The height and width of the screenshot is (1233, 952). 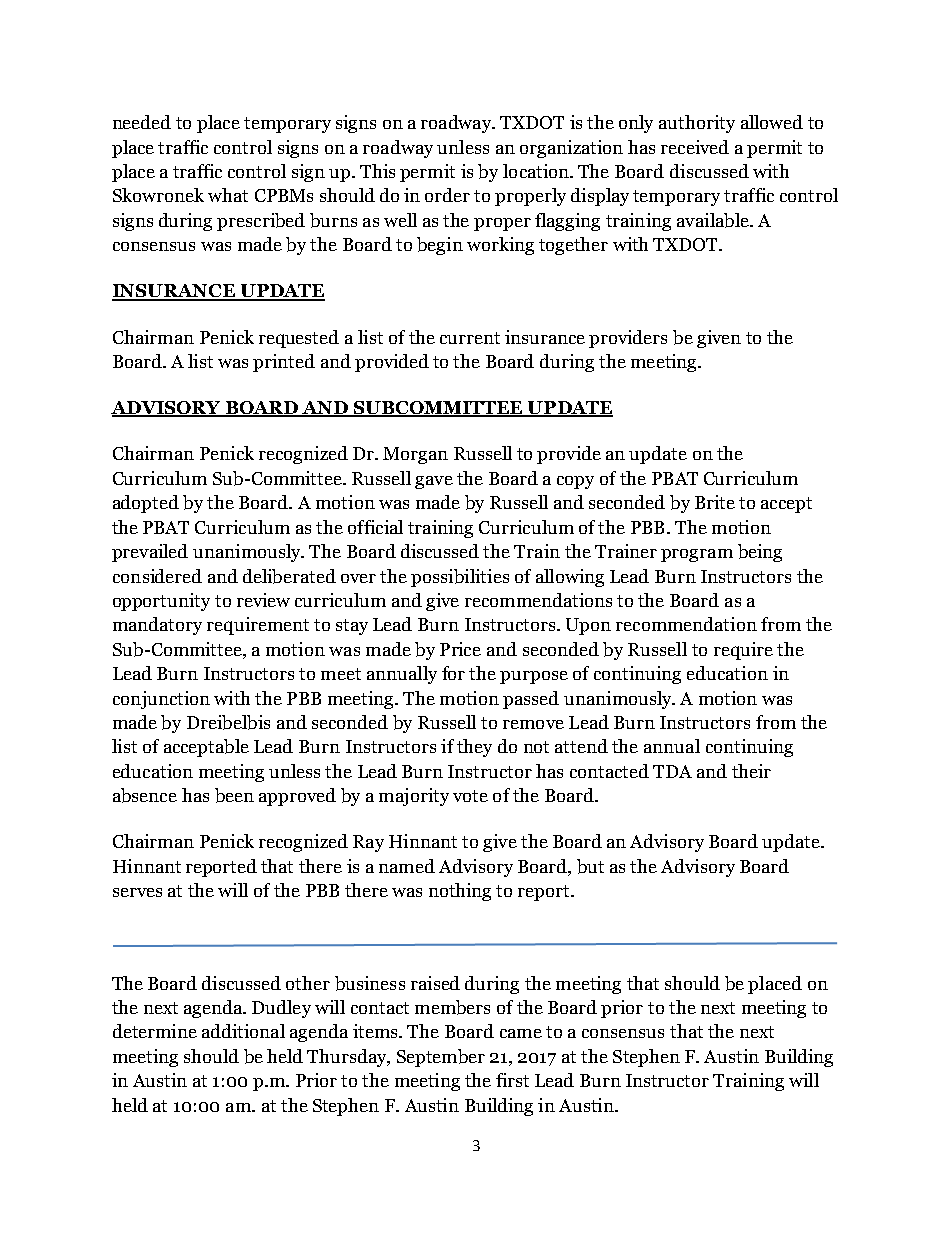 What do you see at coordinates (460, 578) in the screenshot?
I see `possibilities` at bounding box center [460, 578].
